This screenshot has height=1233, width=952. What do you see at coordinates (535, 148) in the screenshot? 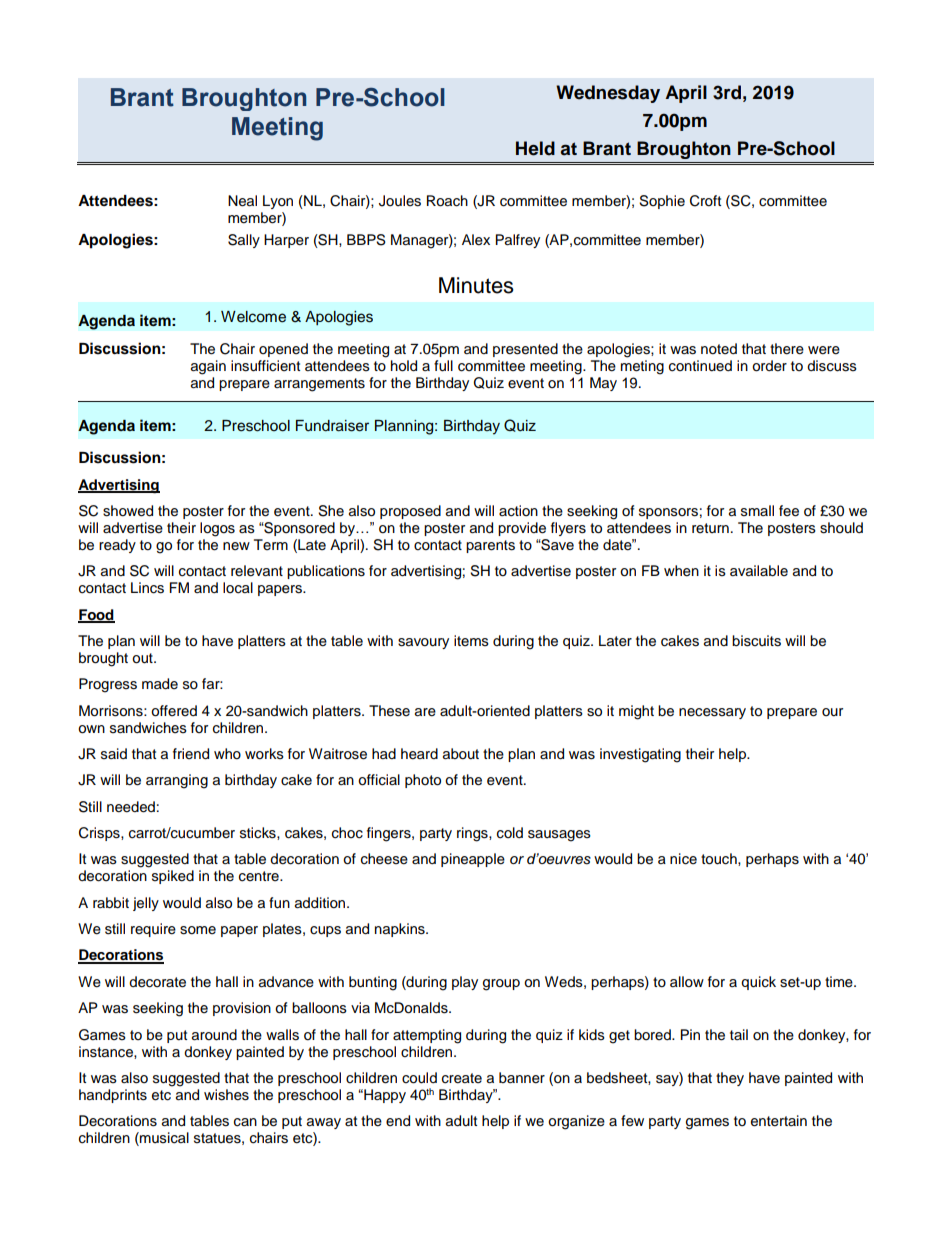
I see `Held` at bounding box center [535, 148].
